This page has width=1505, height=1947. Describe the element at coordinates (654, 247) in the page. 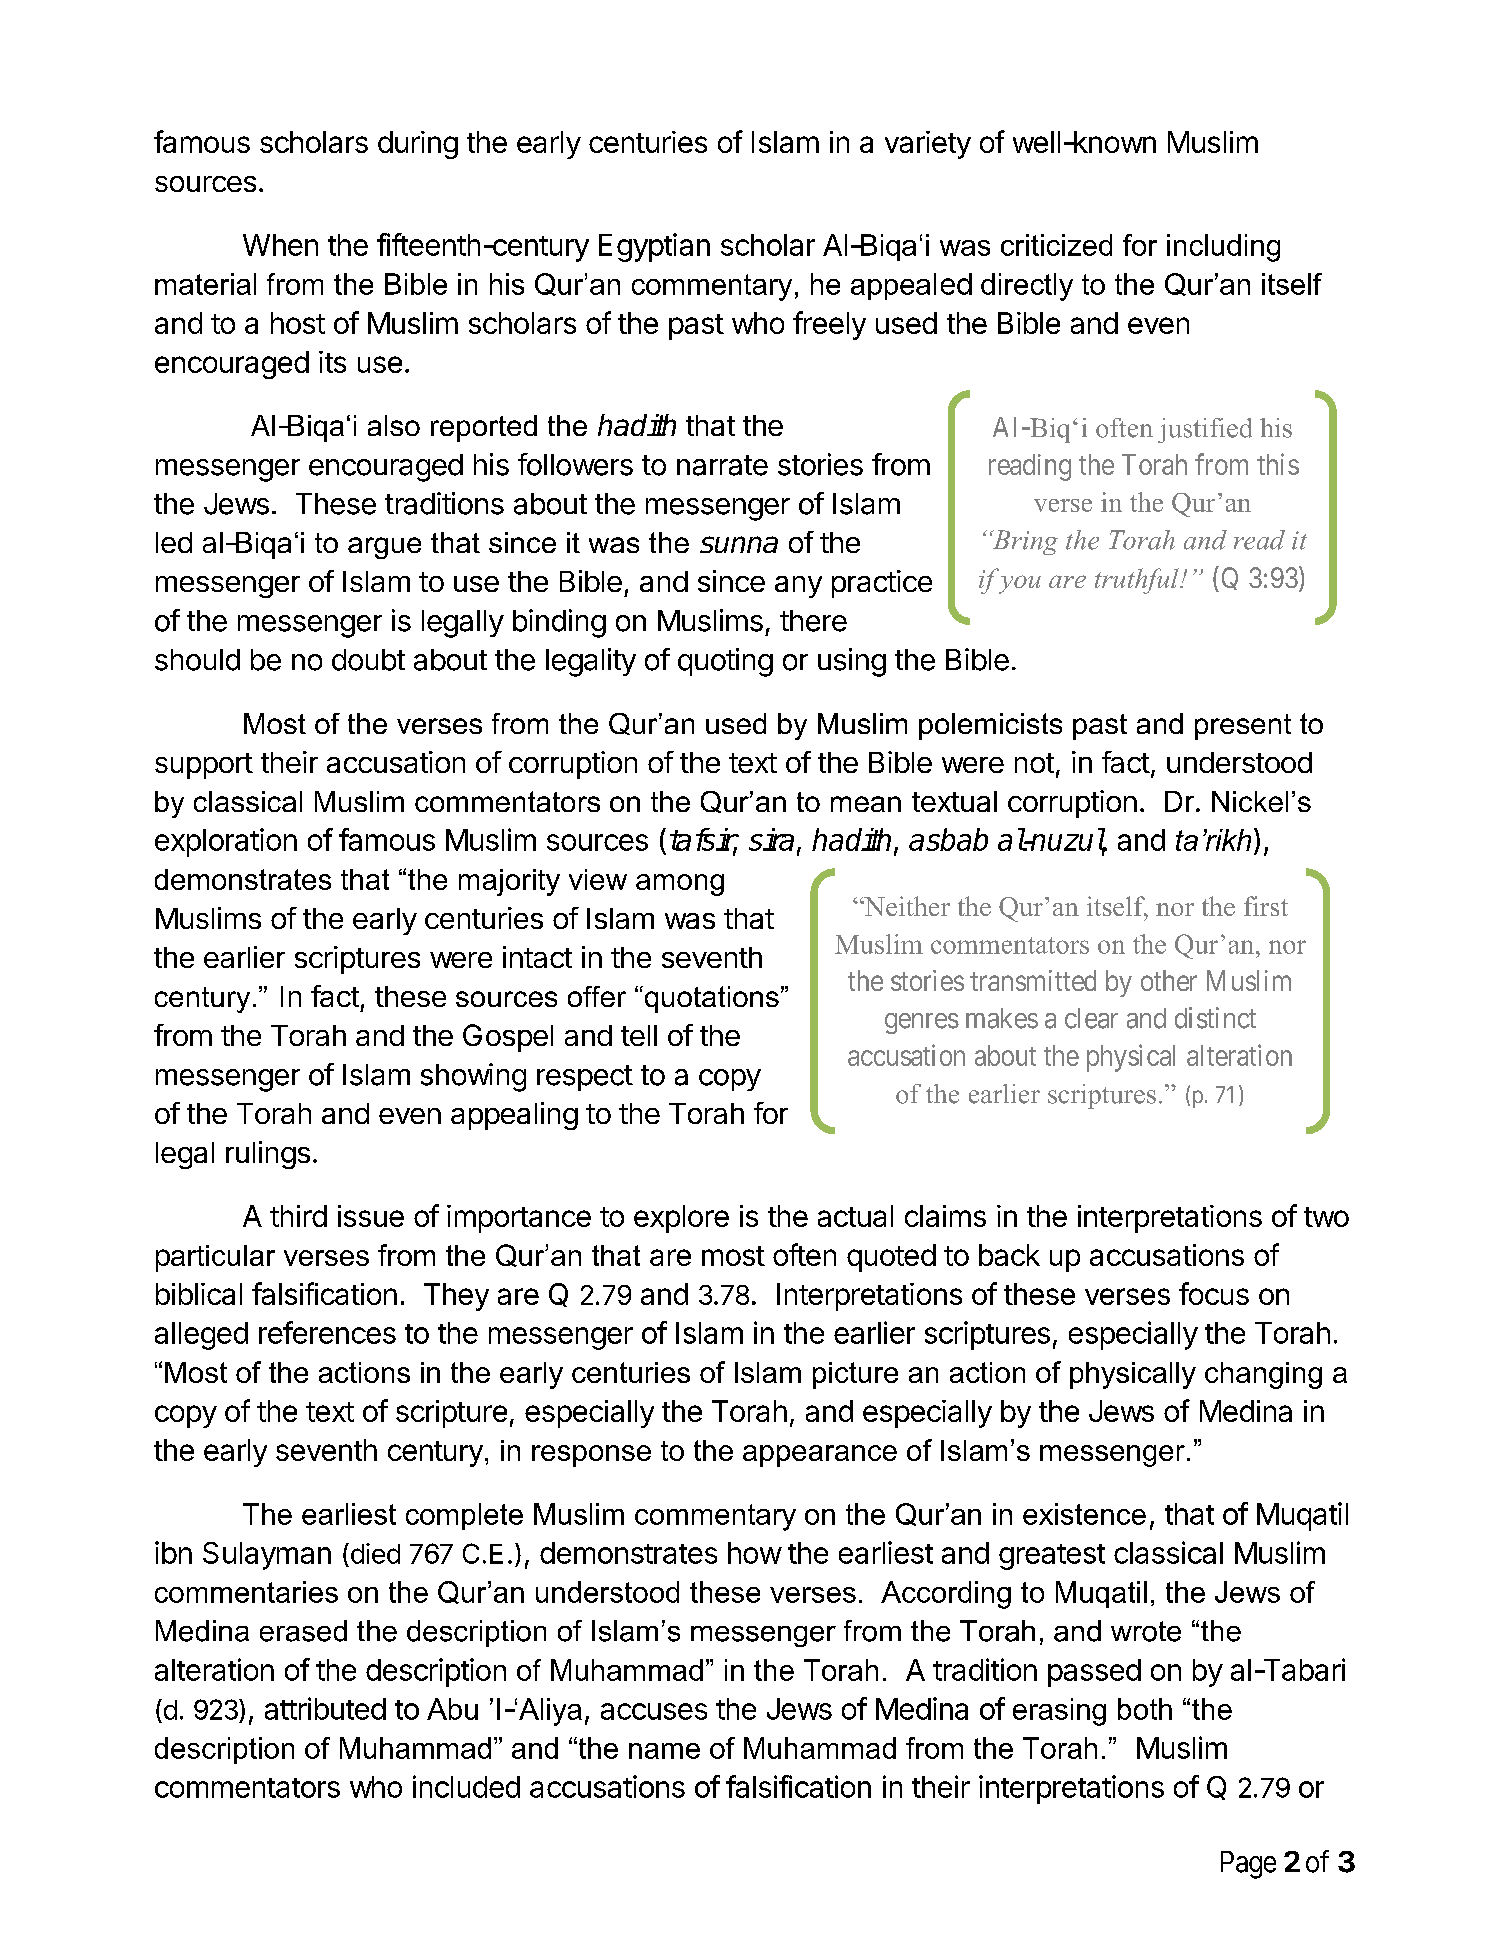

I see `Egyptian` at that location.
